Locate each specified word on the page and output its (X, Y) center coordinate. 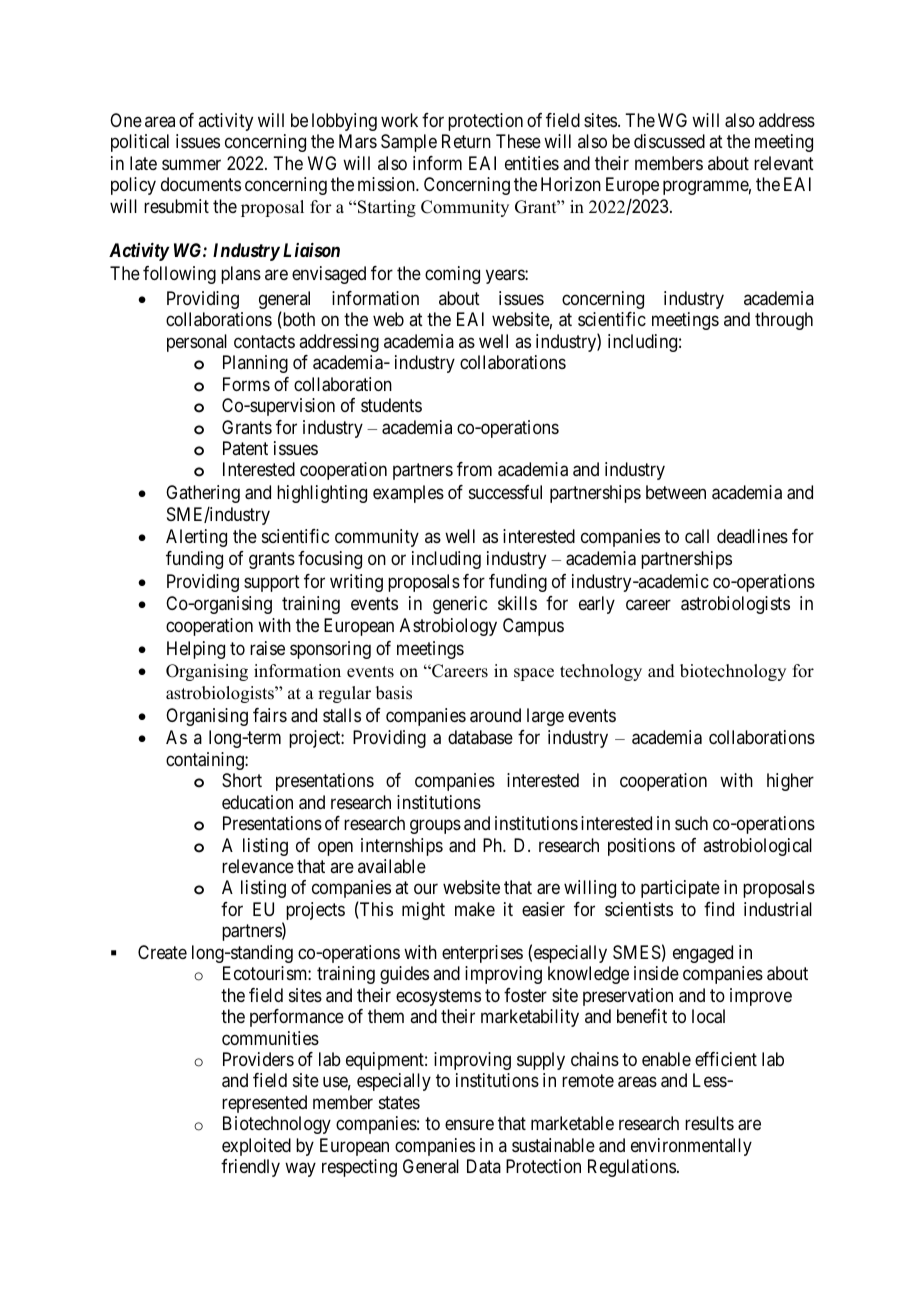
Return (466, 141)
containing (206, 761)
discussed (669, 141)
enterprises (482, 954)
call (697, 536)
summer (191, 164)
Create (162, 952)
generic (460, 605)
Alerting (196, 538)
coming (452, 275)
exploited (256, 1147)
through (784, 321)
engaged (703, 954)
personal (197, 343)
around (495, 715)
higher (790, 782)
